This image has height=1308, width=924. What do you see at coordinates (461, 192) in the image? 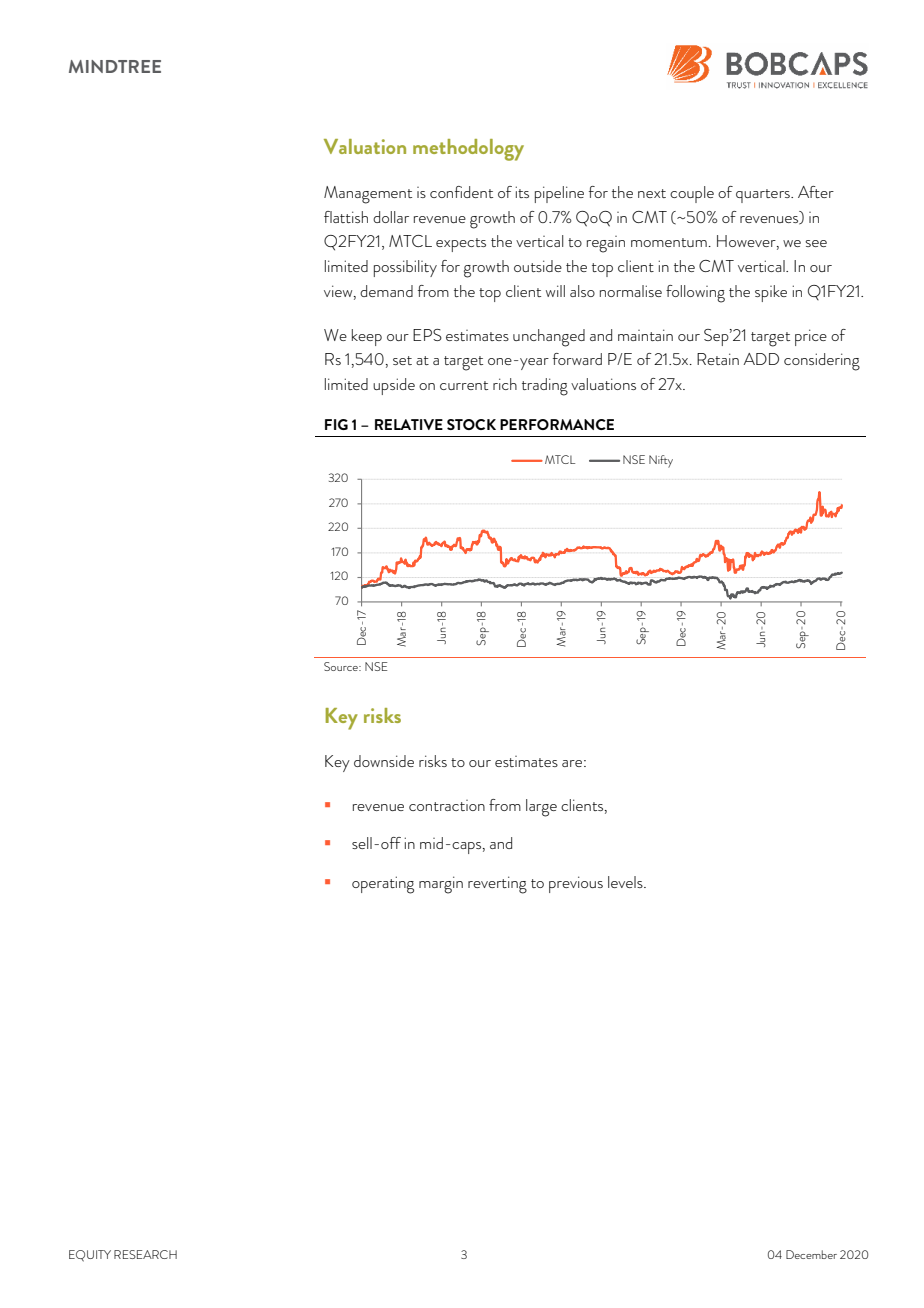
I see `confident` at bounding box center [461, 192].
